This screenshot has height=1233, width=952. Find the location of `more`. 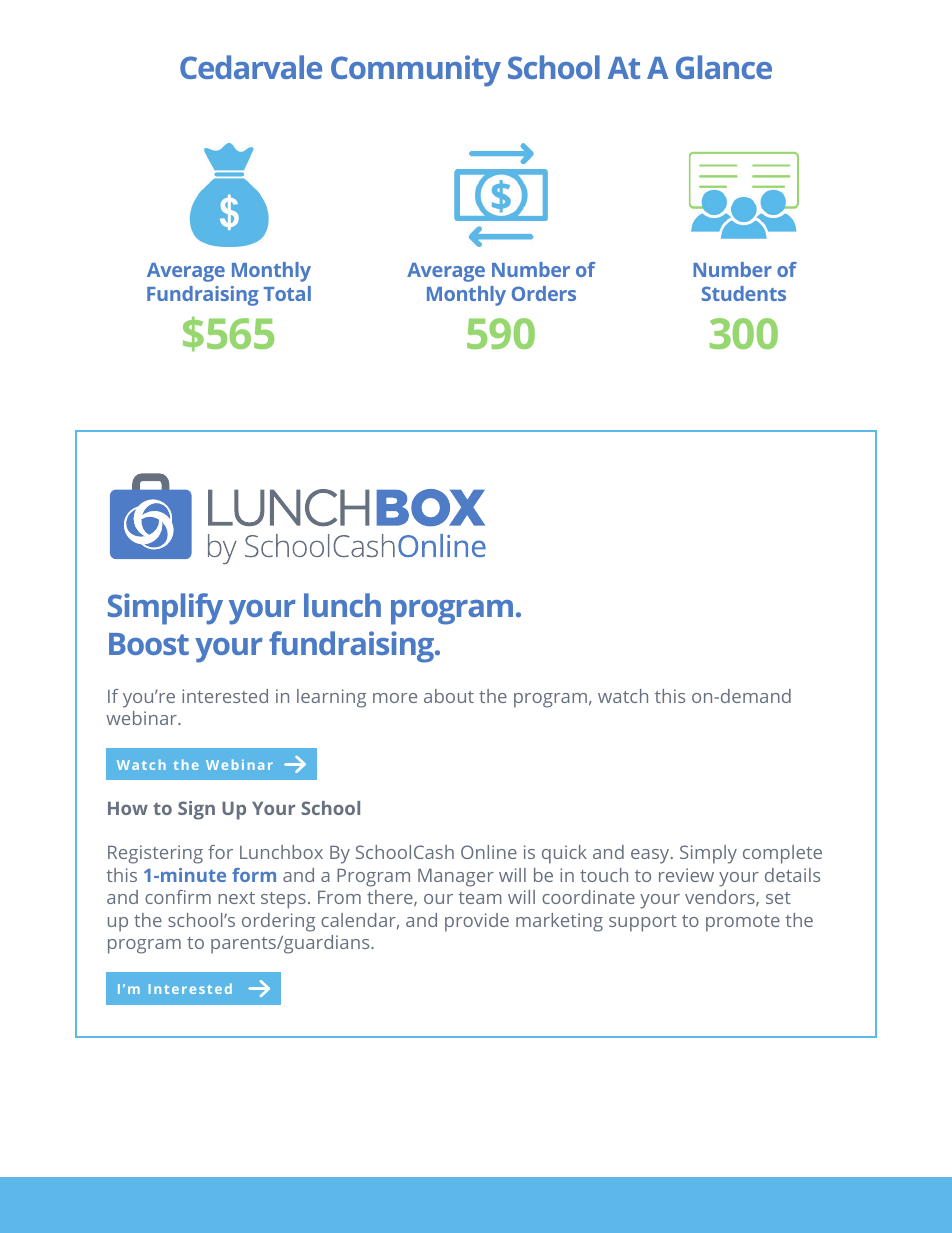

more is located at coordinates (395, 698).
